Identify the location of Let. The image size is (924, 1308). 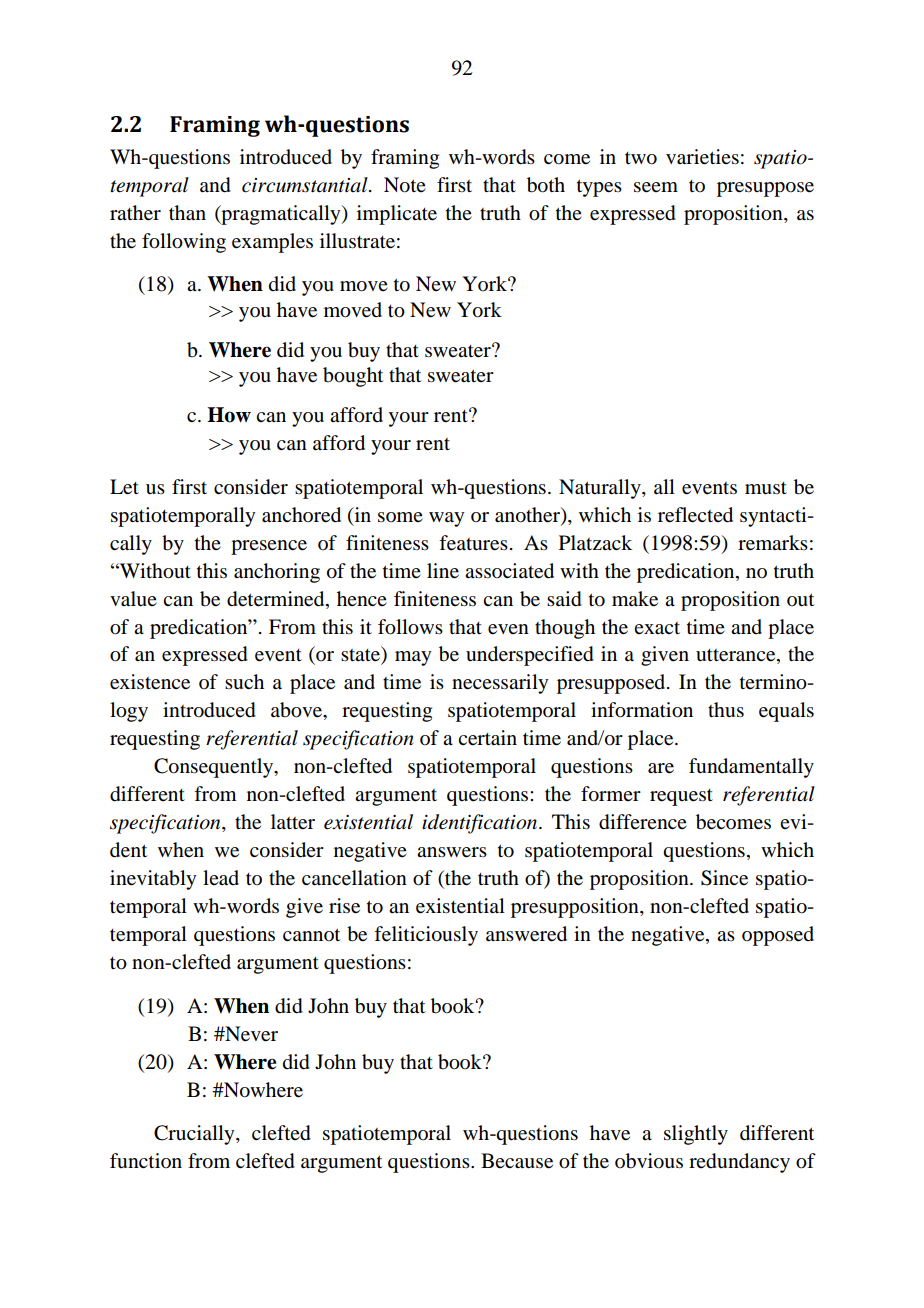
(124, 487).
